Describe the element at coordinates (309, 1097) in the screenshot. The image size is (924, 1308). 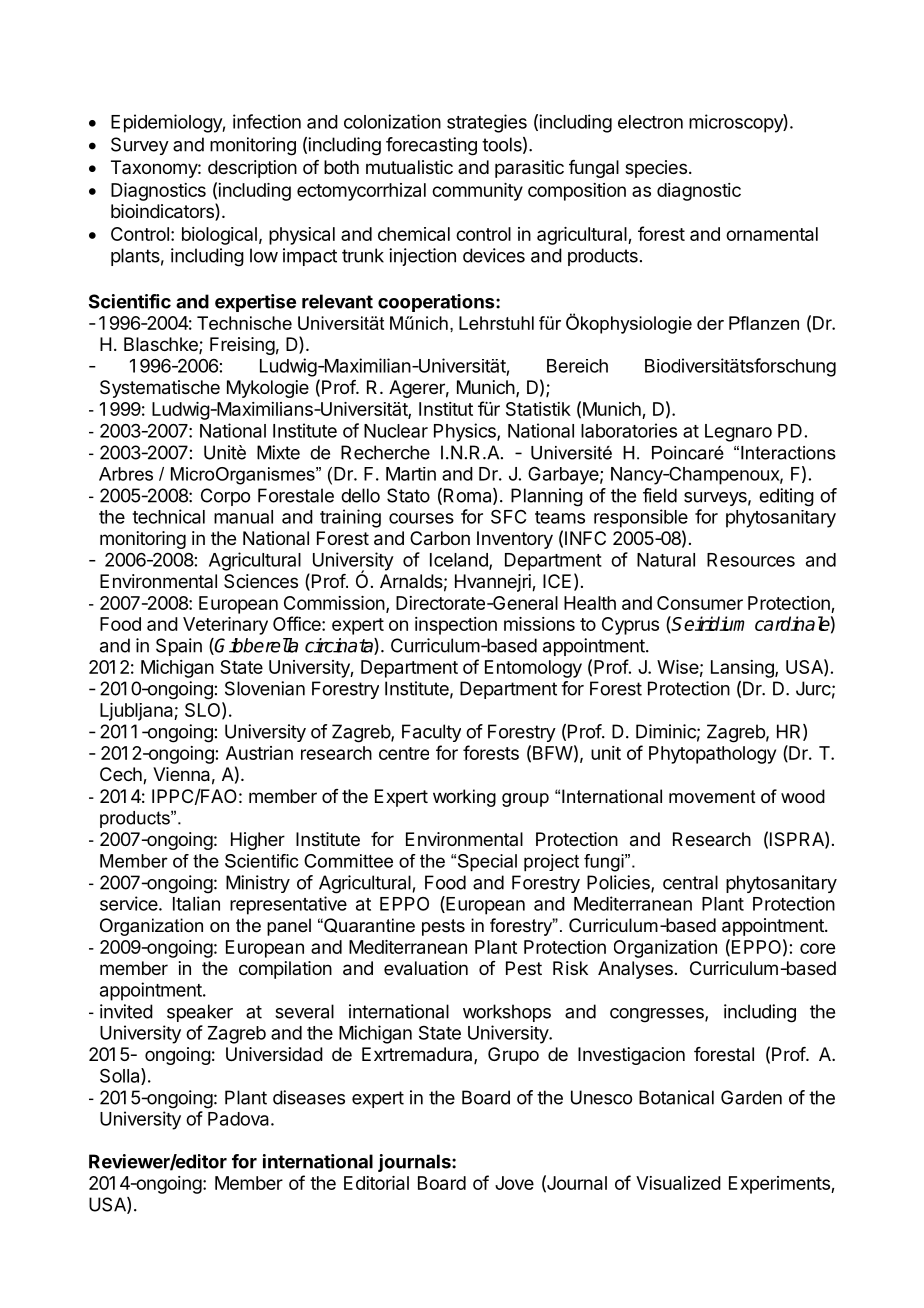
I see `diseases` at that location.
